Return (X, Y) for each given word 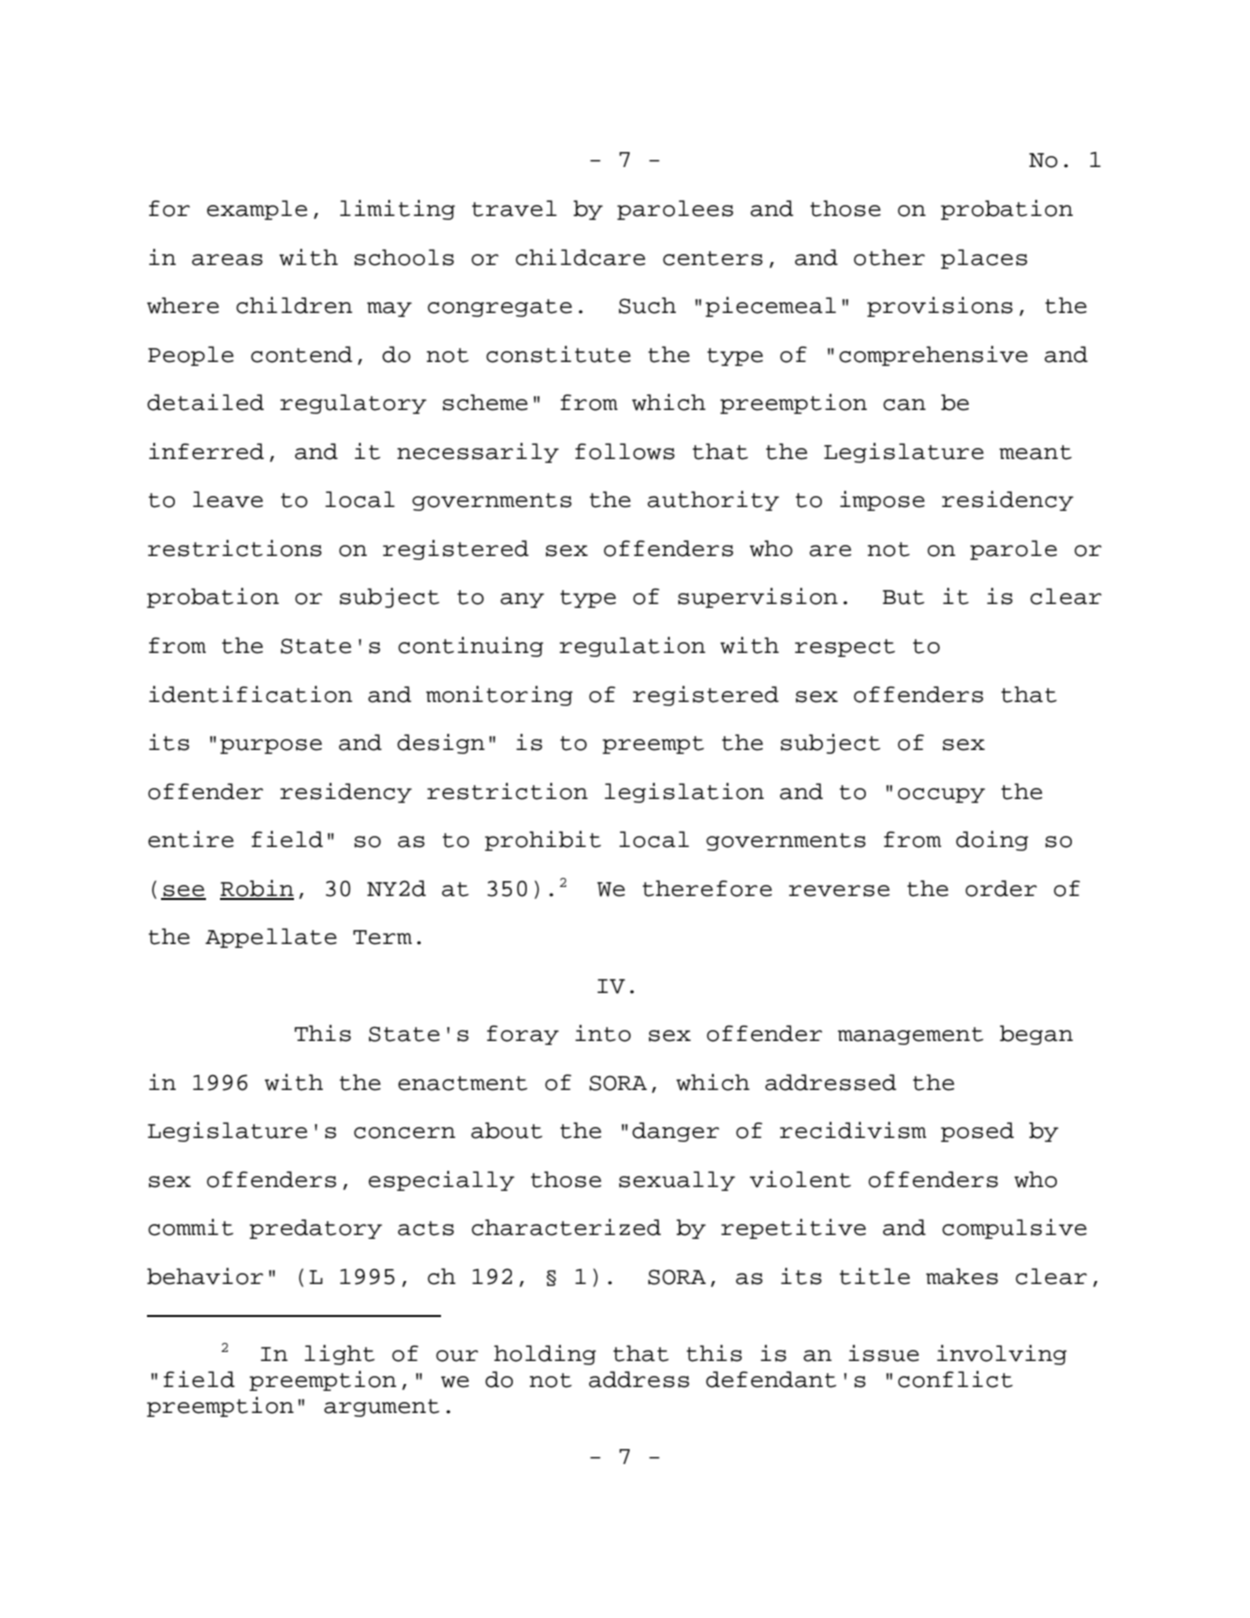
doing (992, 841)
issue (884, 1353)
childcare (580, 257)
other (889, 257)
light (340, 1355)
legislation (684, 793)
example (257, 210)
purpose (271, 746)
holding (545, 1355)
